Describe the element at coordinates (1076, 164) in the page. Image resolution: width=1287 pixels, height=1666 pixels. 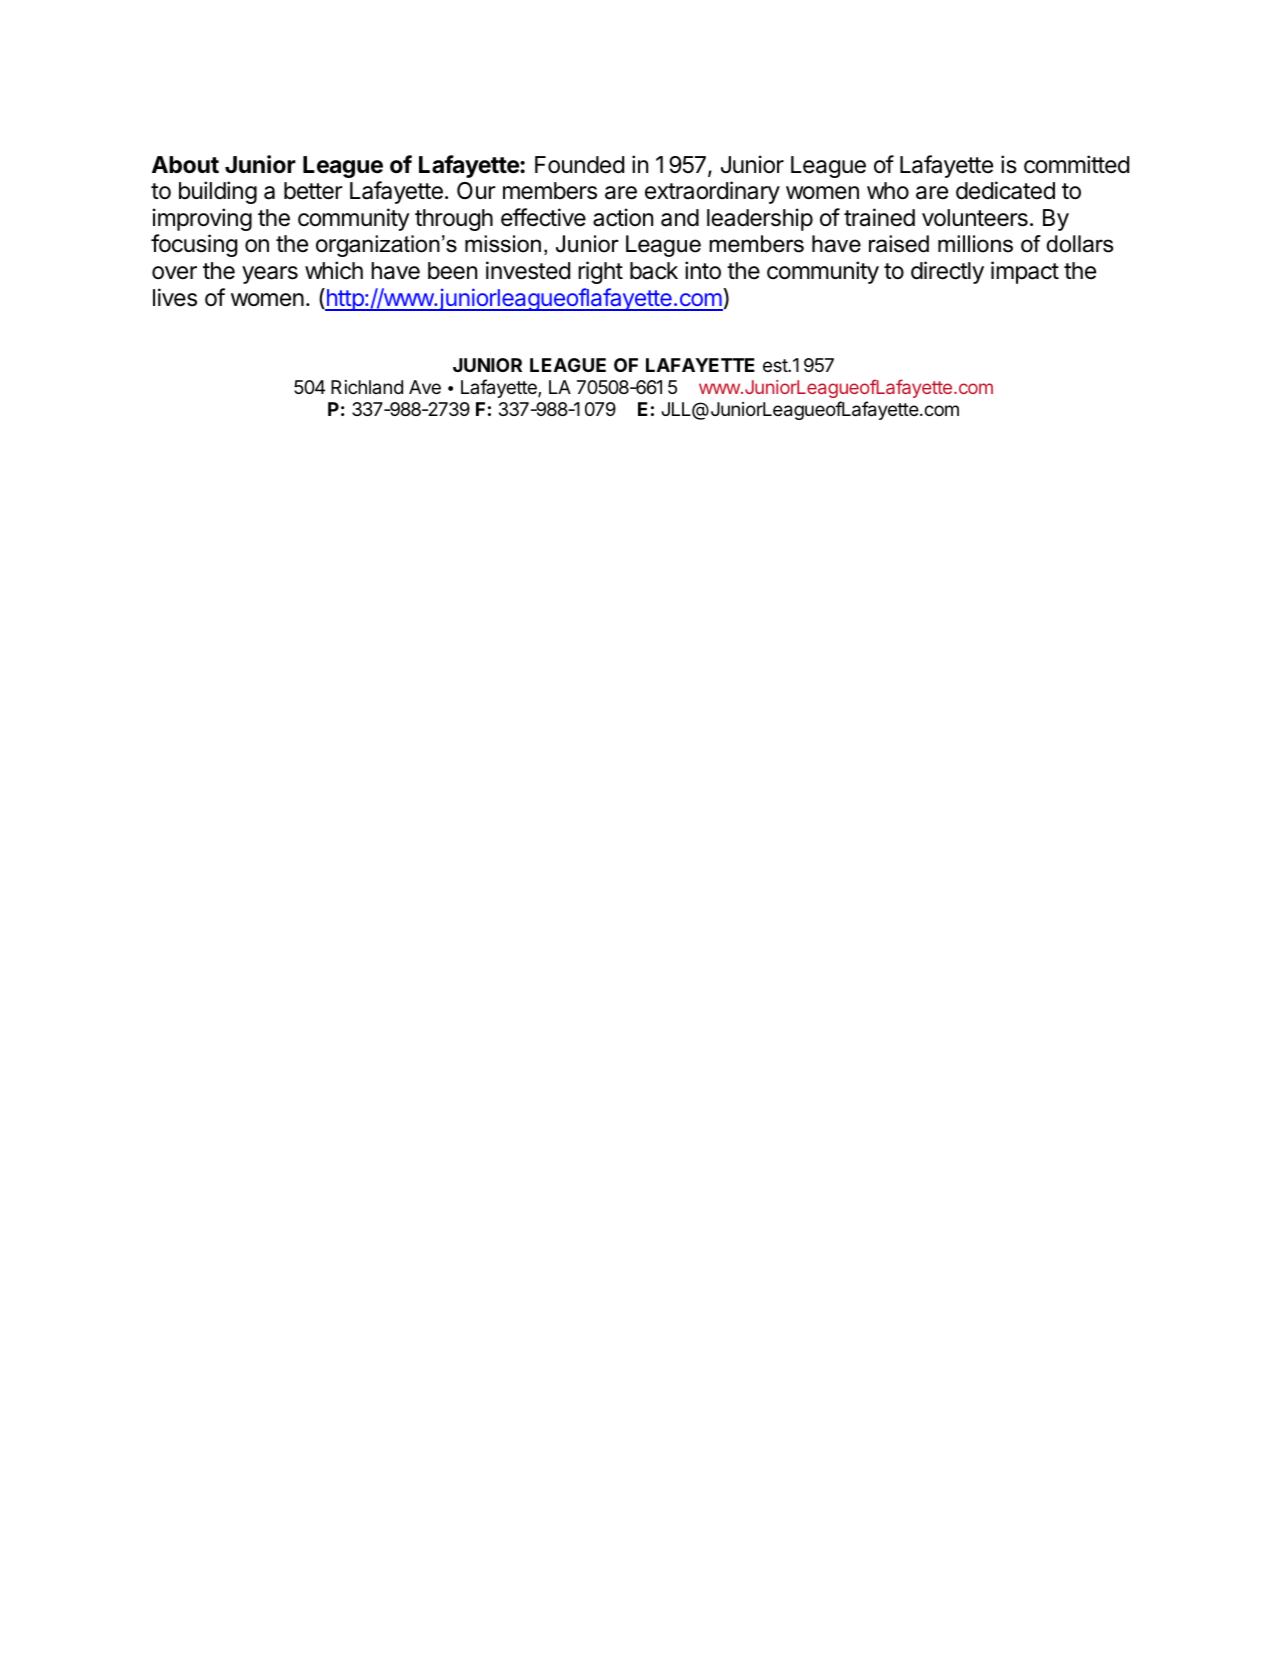
I see `committed` at that location.
